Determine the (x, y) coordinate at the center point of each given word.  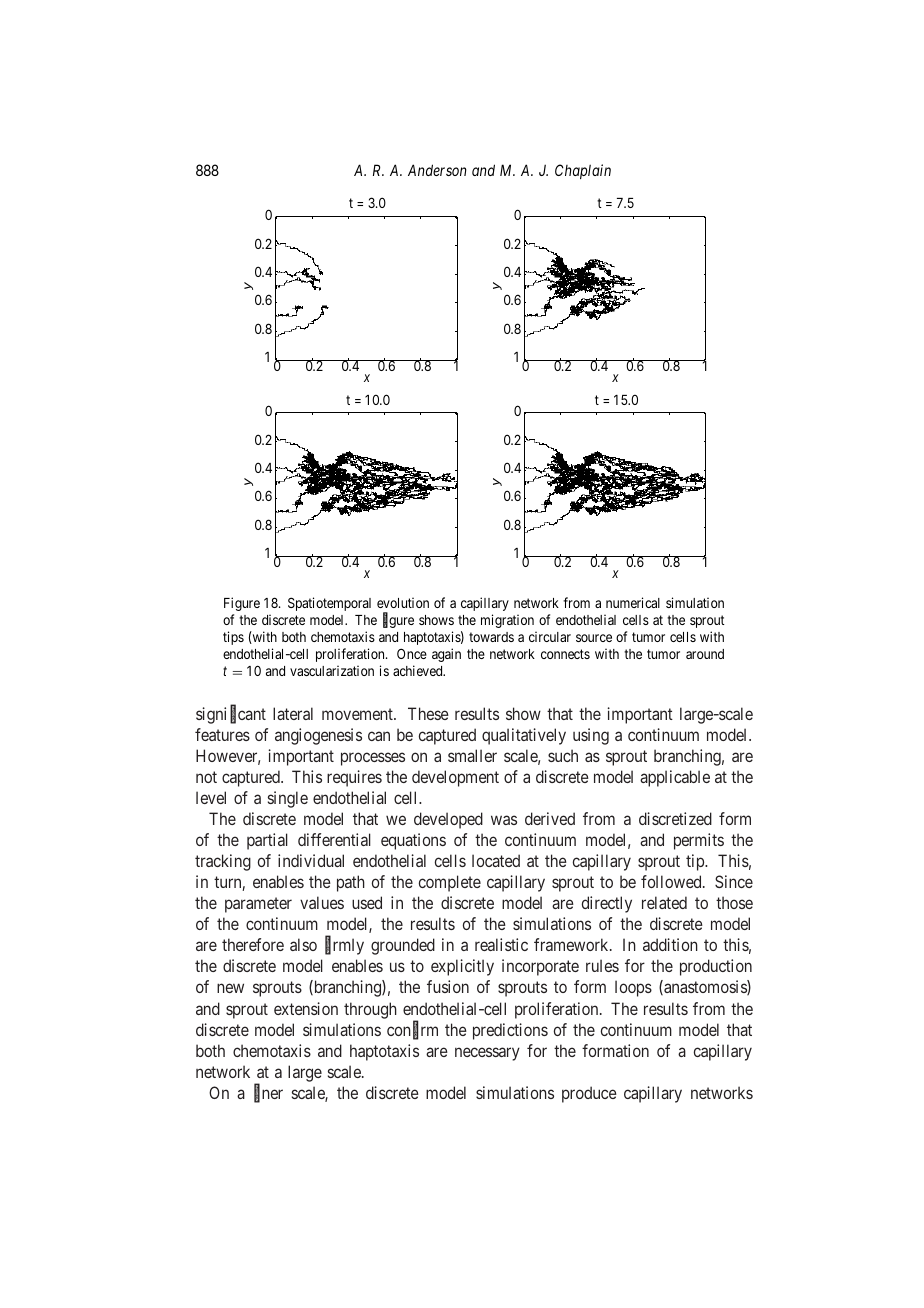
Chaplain (583, 171)
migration (507, 621)
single (288, 799)
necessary (487, 1054)
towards (491, 637)
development (455, 778)
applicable (675, 778)
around (705, 654)
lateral (293, 713)
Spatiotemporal (329, 604)
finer (268, 1093)
